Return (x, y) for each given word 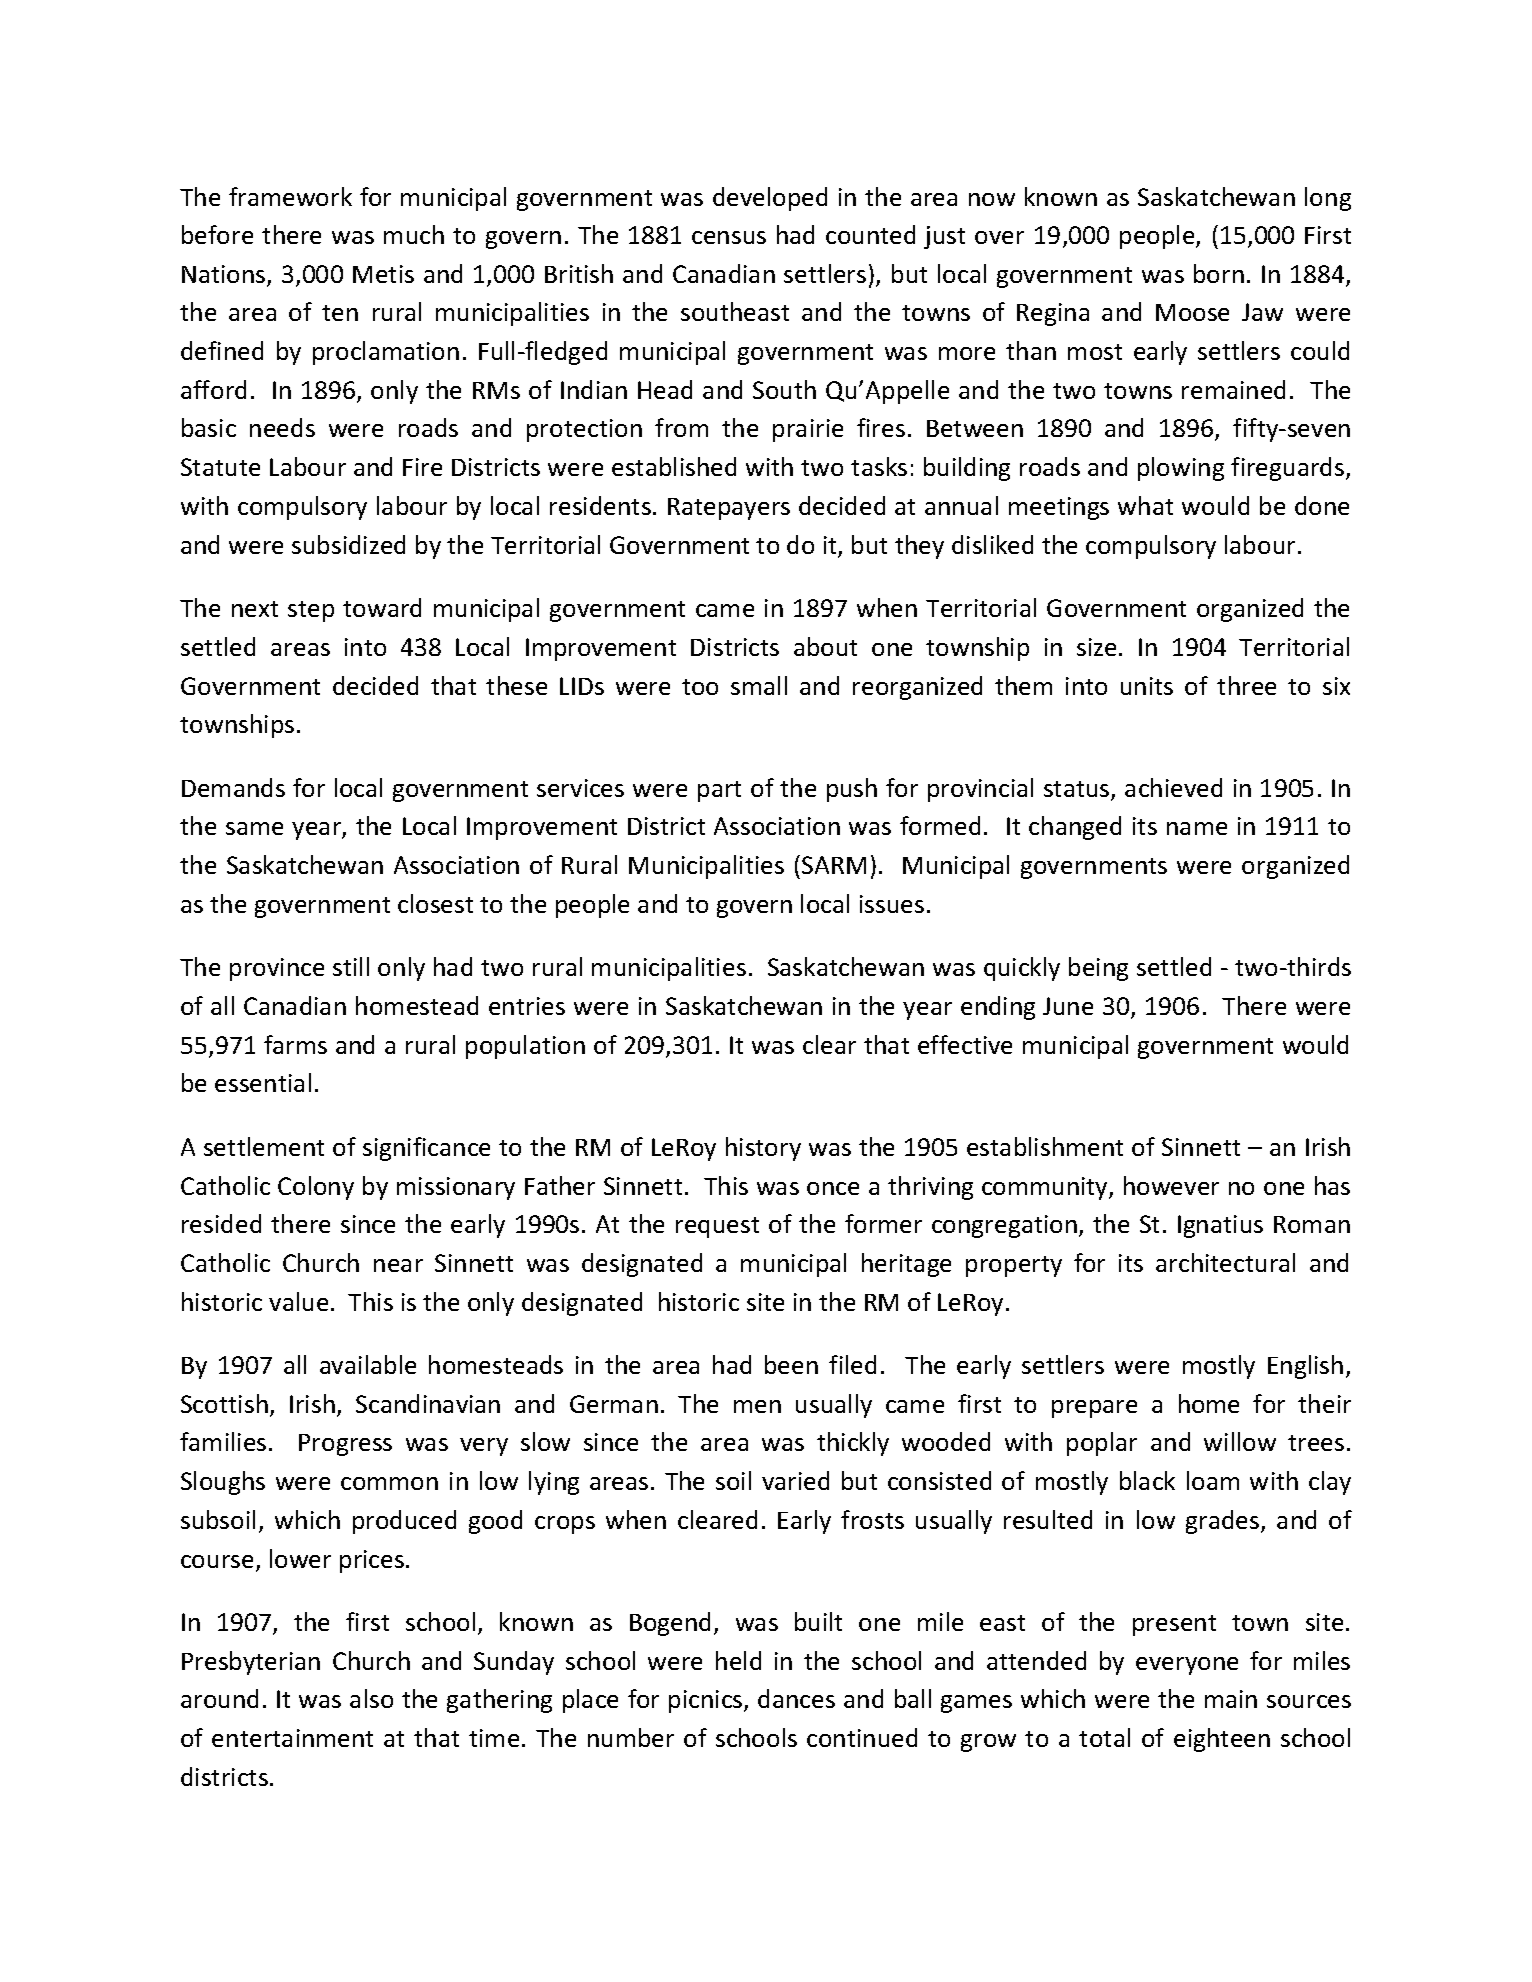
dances (796, 1698)
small (759, 685)
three (1246, 685)
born (1219, 273)
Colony (316, 1188)
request (717, 1227)
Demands (233, 787)
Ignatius (1220, 1226)
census (729, 237)
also (371, 1698)
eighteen (1222, 1740)
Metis (383, 274)
